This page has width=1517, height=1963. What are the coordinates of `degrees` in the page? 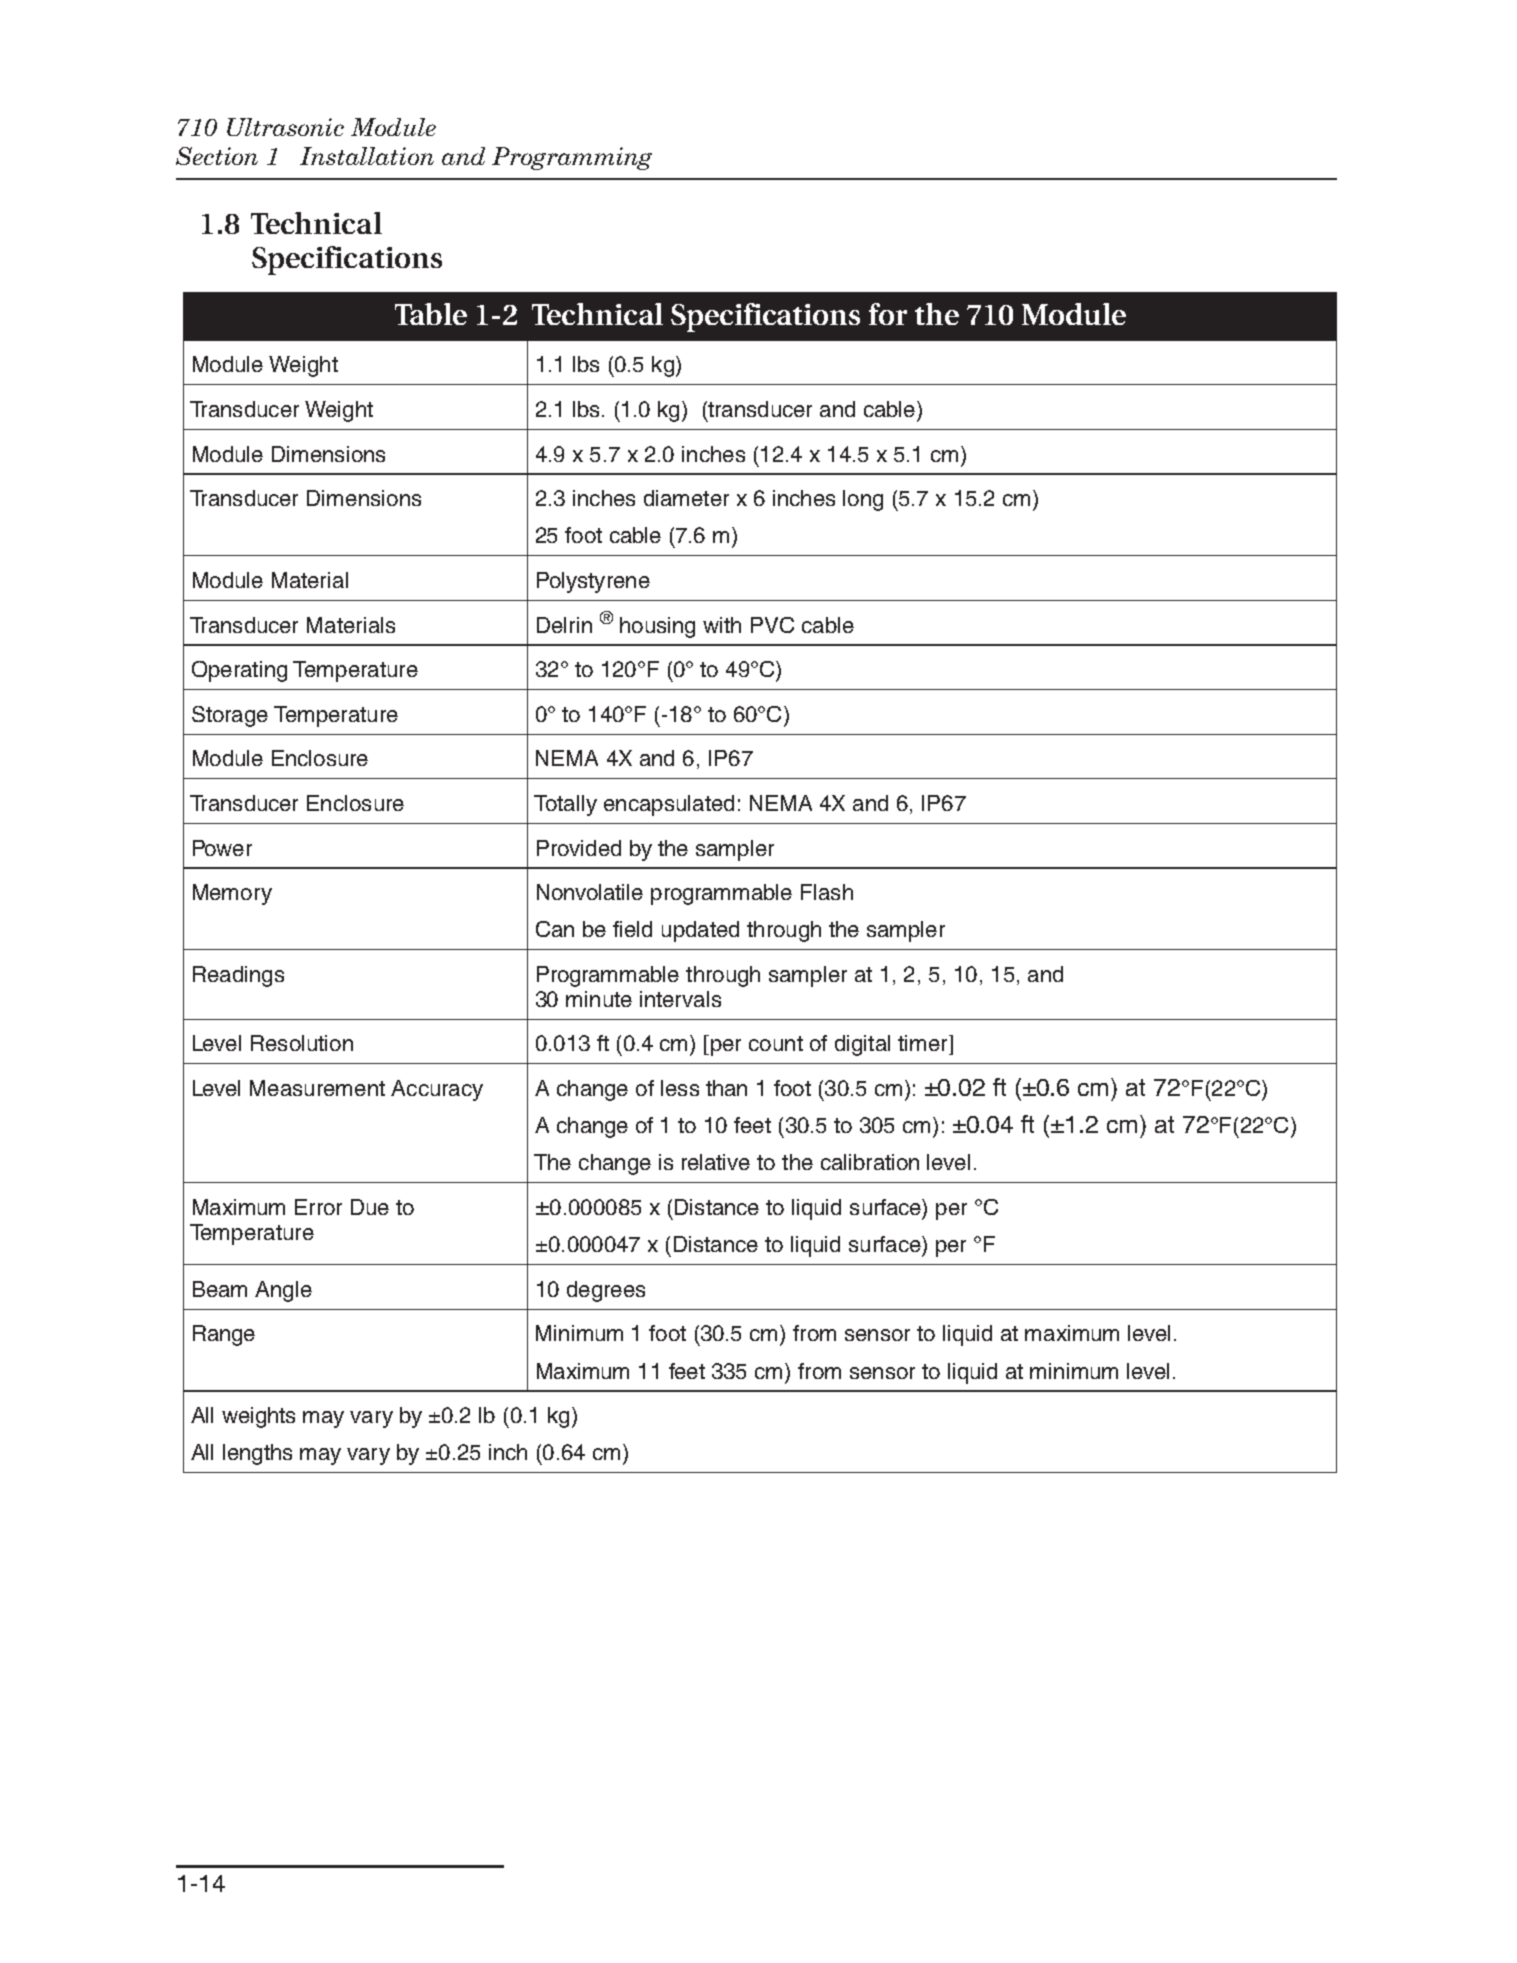 It's located at (606, 1291).
